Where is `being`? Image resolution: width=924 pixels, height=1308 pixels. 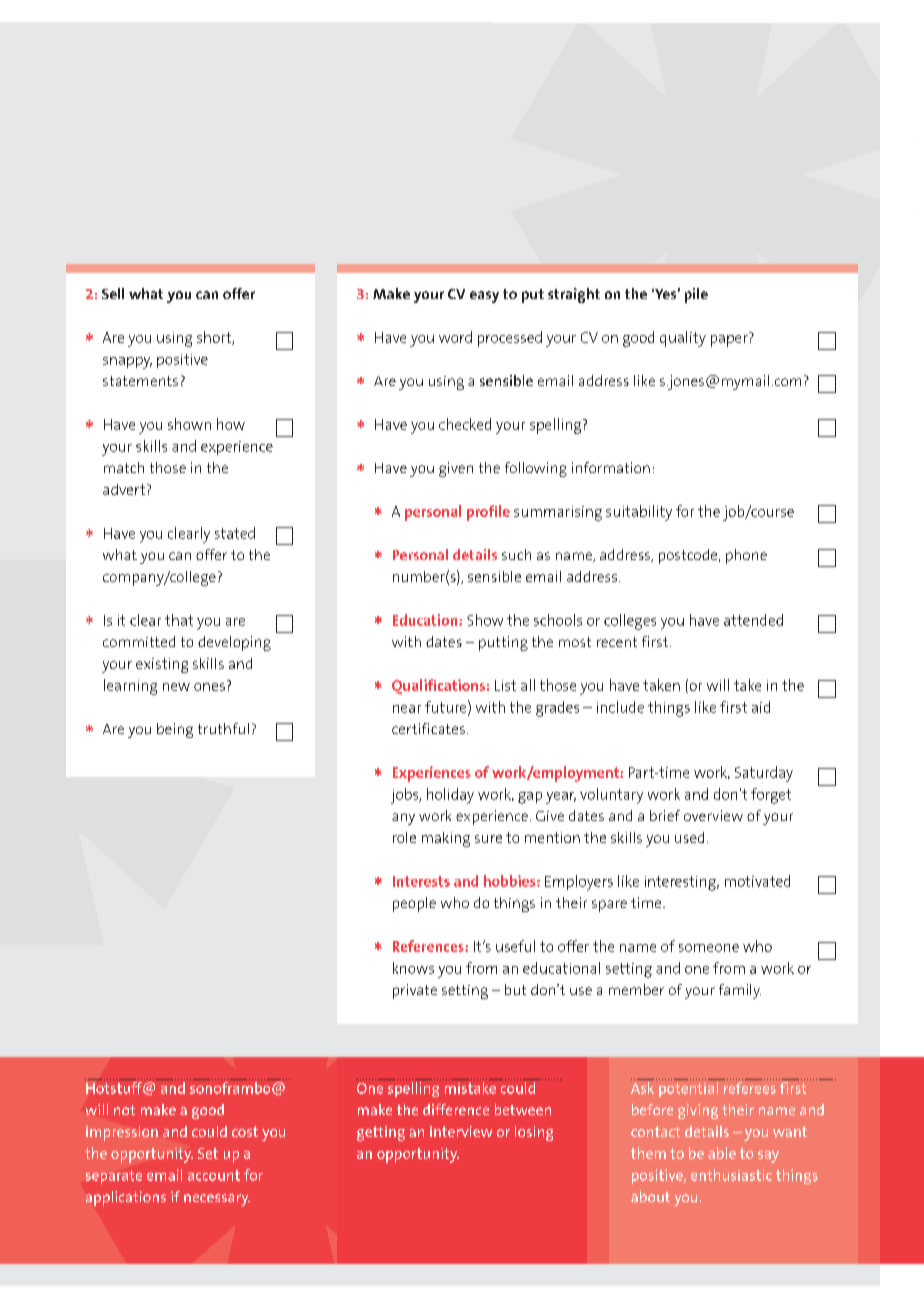 being is located at coordinates (175, 730).
